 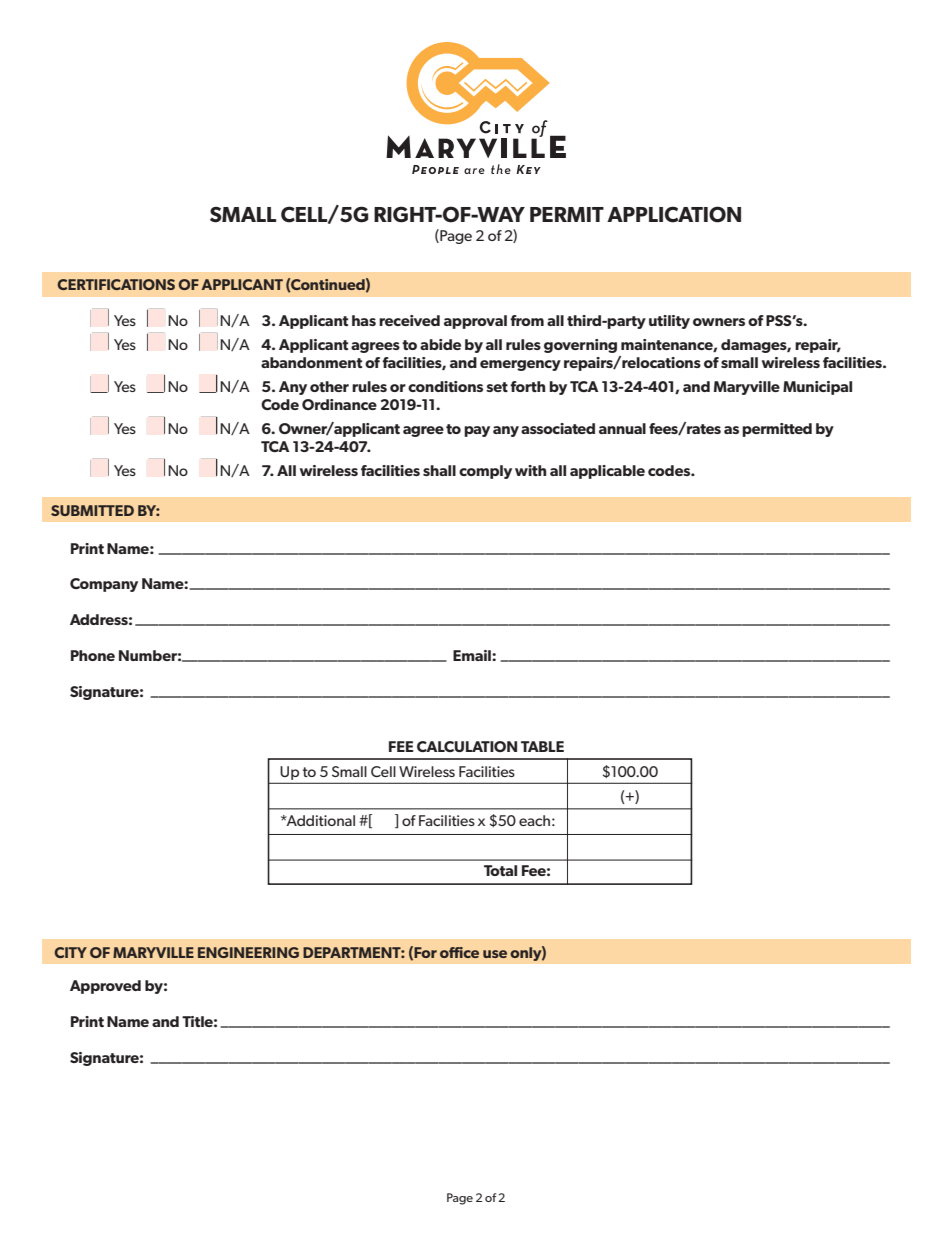 What do you see at coordinates (467, 746) in the page?
I see `CALCULATION` at bounding box center [467, 746].
